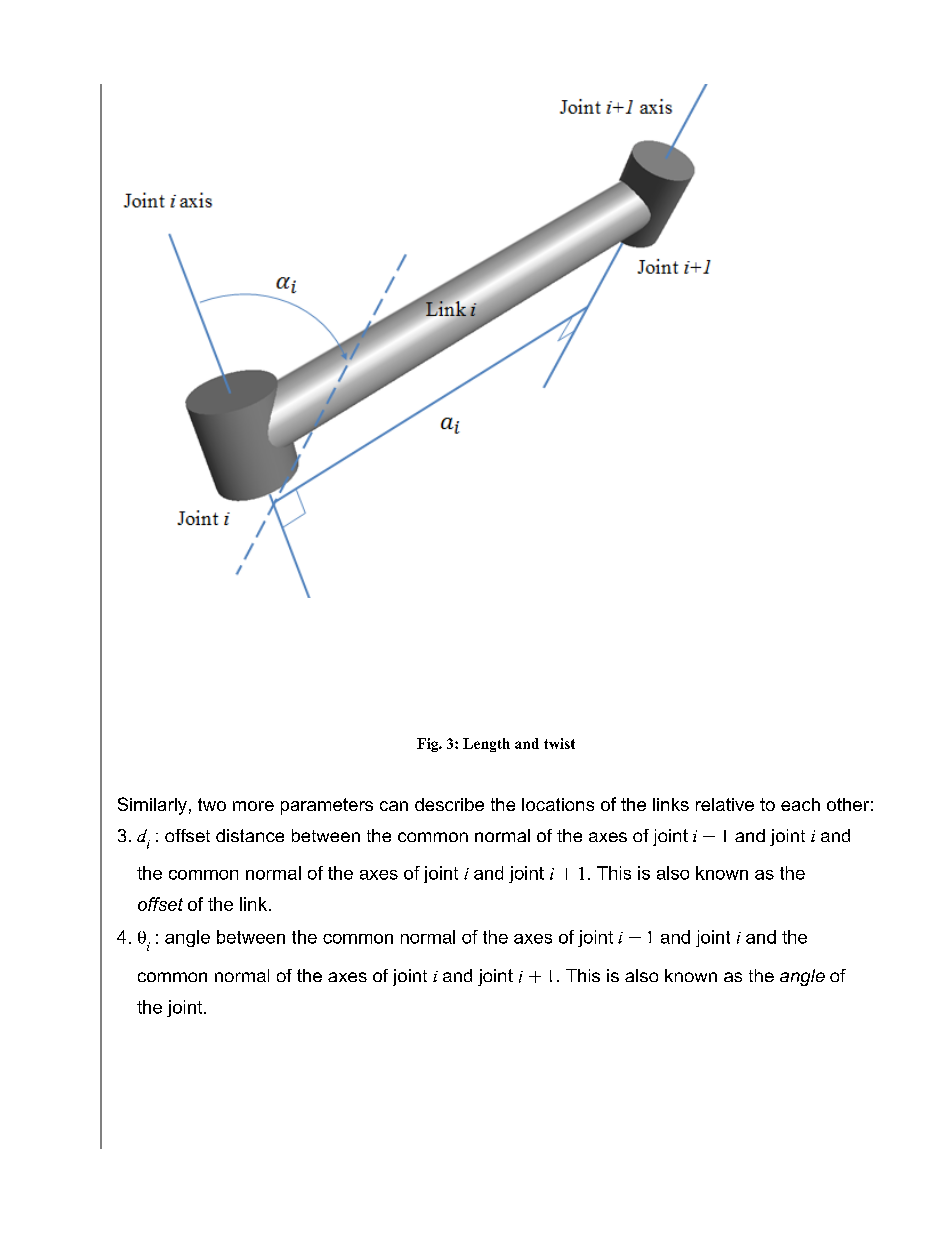 The width and height of the page is (952, 1233). I want to click on Similarly, so click(152, 806).
